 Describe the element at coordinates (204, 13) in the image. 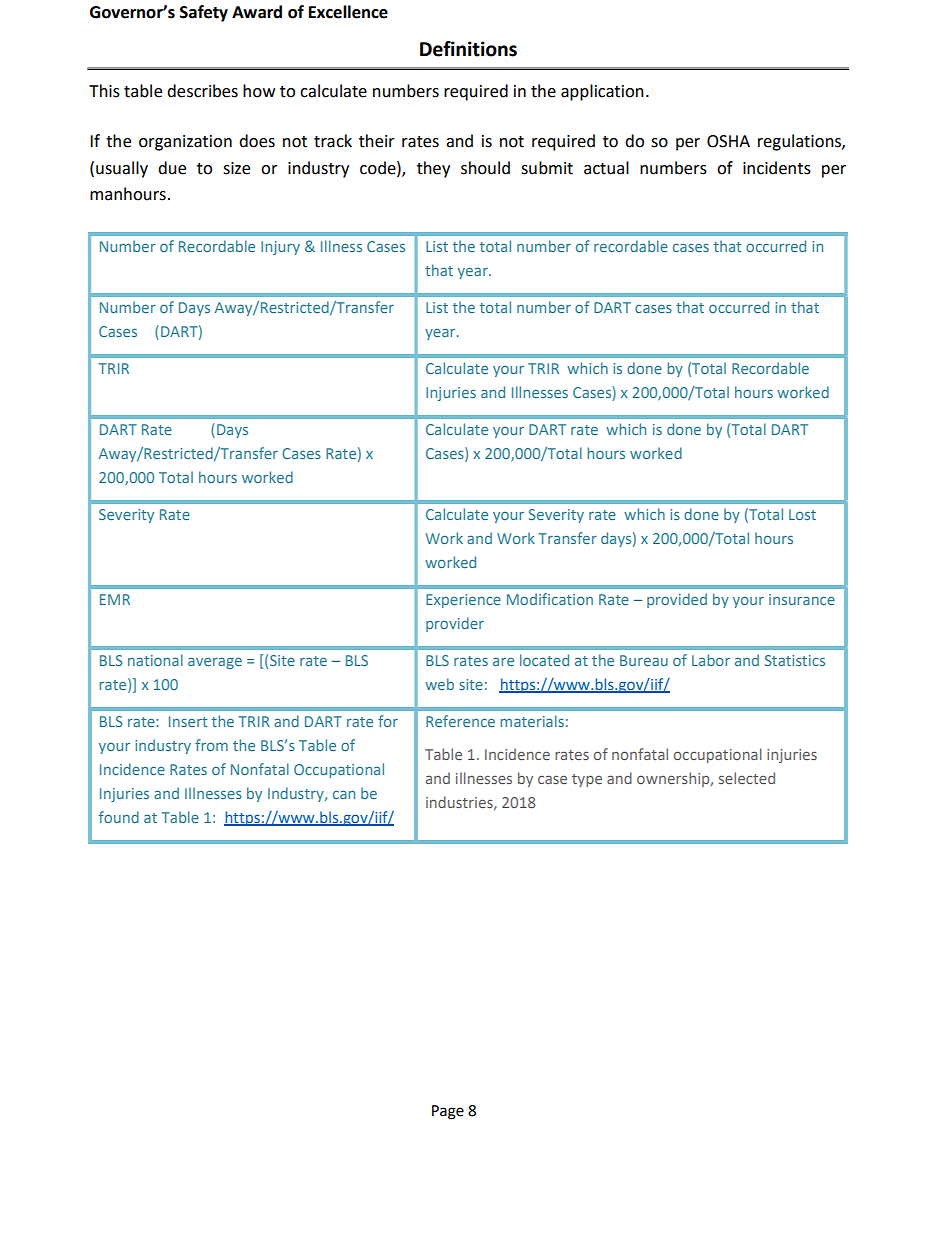

I see `Safety` at that location.
